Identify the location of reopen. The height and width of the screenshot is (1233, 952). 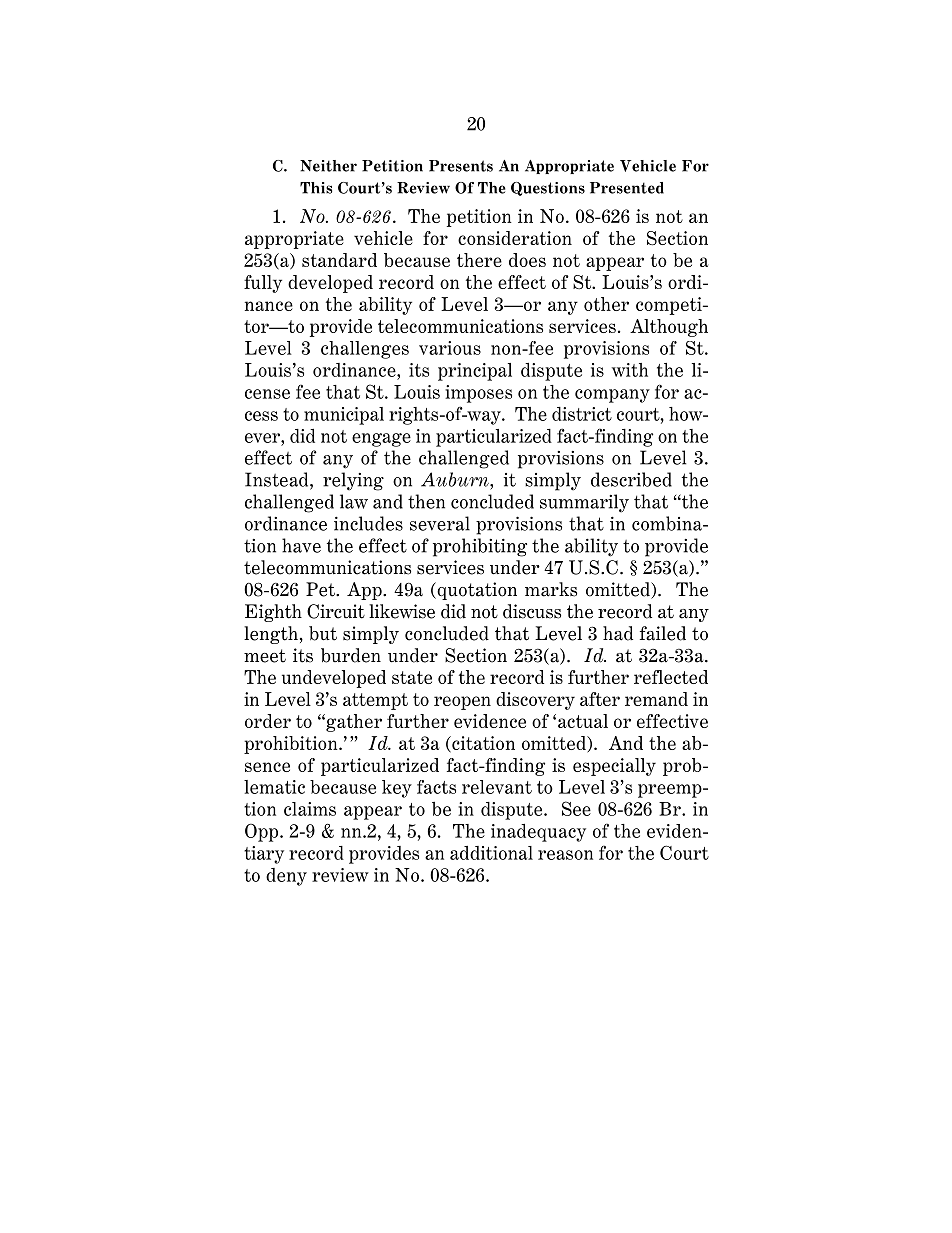
(462, 703).
